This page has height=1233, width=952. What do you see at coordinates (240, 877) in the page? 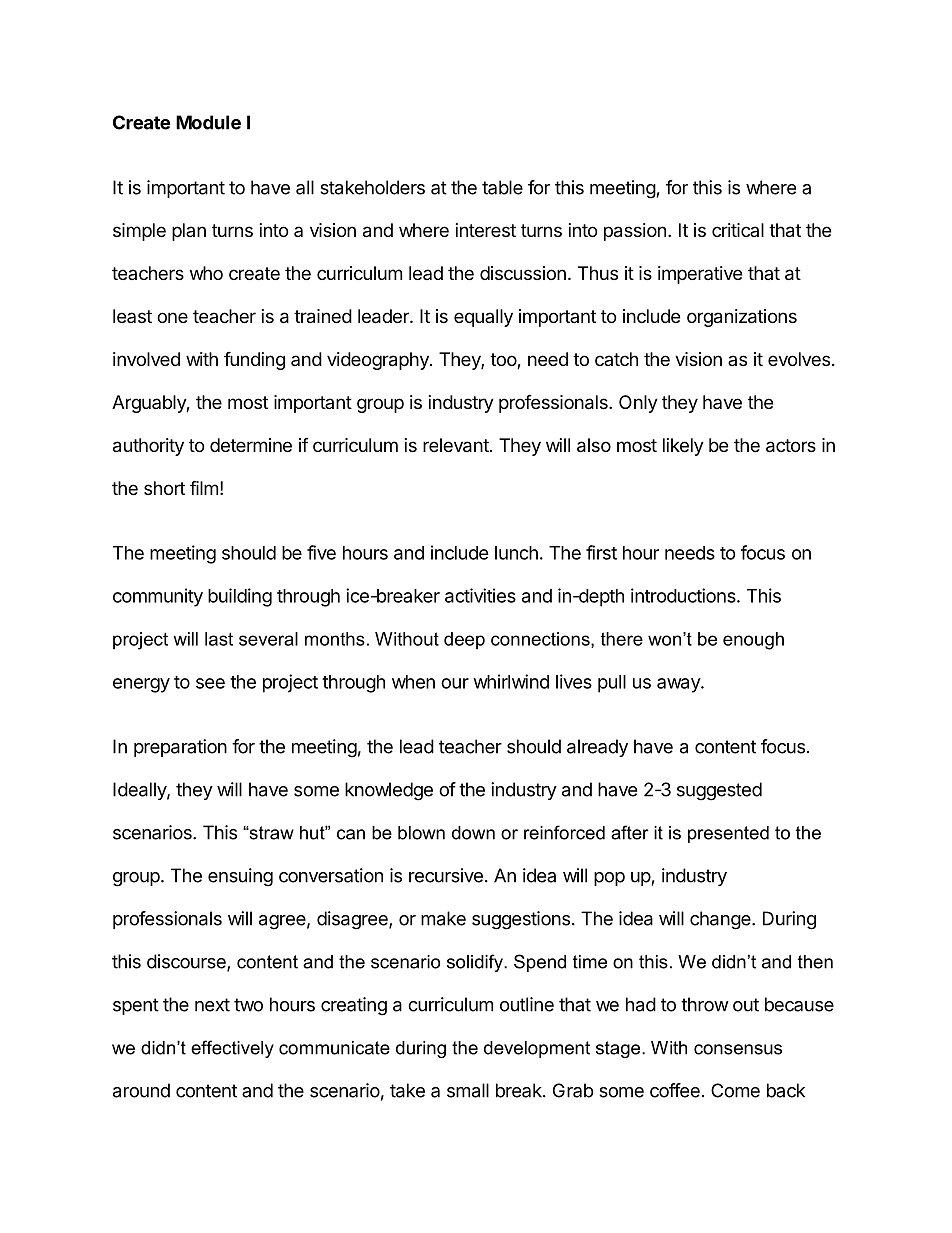
I see `ensuing` at bounding box center [240, 877].
